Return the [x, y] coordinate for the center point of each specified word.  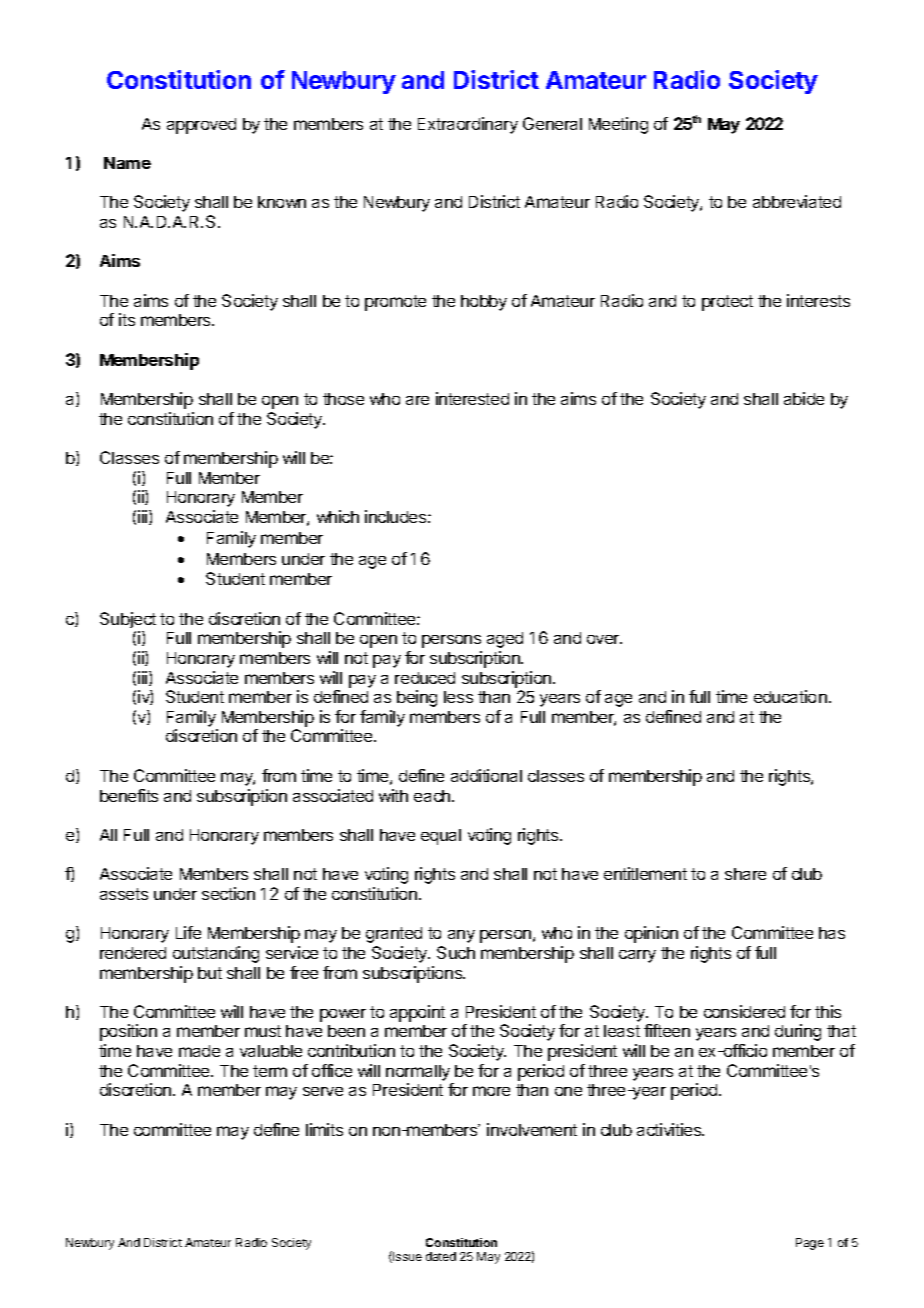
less [458, 697]
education [790, 696]
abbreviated [797, 201]
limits [324, 1129]
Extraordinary [468, 125]
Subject [128, 620]
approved [201, 126]
